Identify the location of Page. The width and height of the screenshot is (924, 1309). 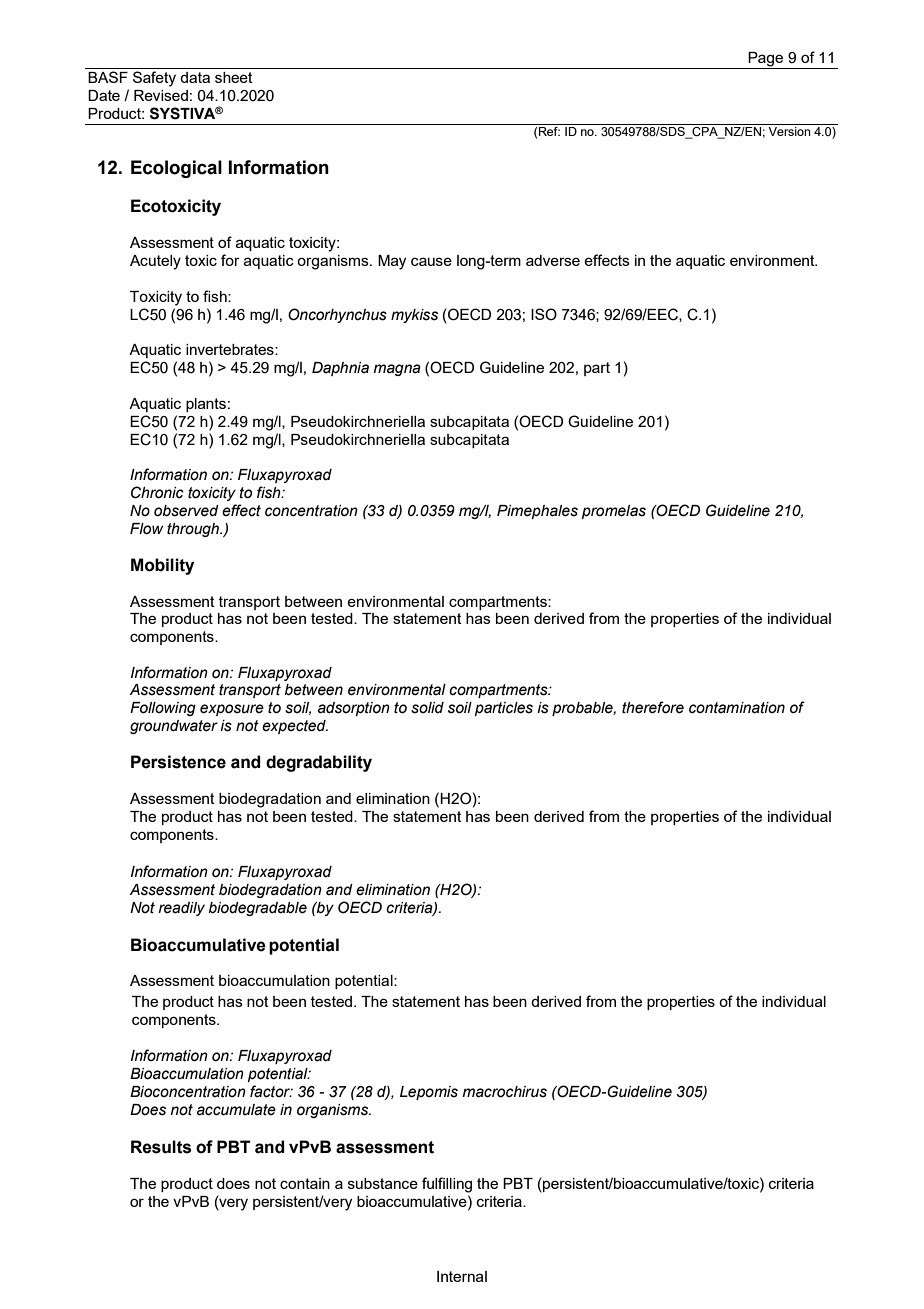
(766, 60).
